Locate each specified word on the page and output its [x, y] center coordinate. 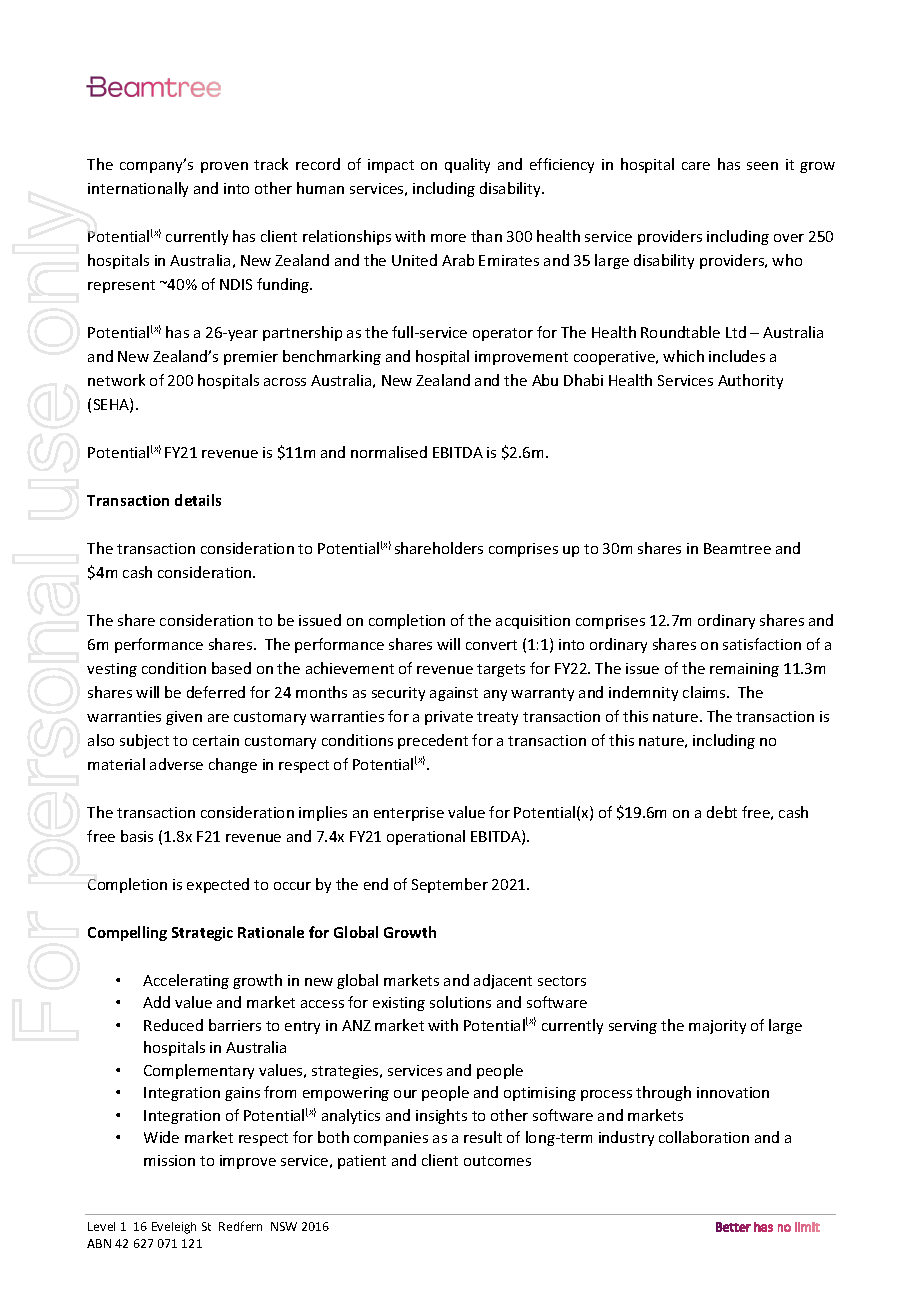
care [696, 166]
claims [705, 692]
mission [169, 1160]
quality [467, 165]
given [184, 718]
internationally [138, 189]
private [449, 718]
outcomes [497, 1161]
